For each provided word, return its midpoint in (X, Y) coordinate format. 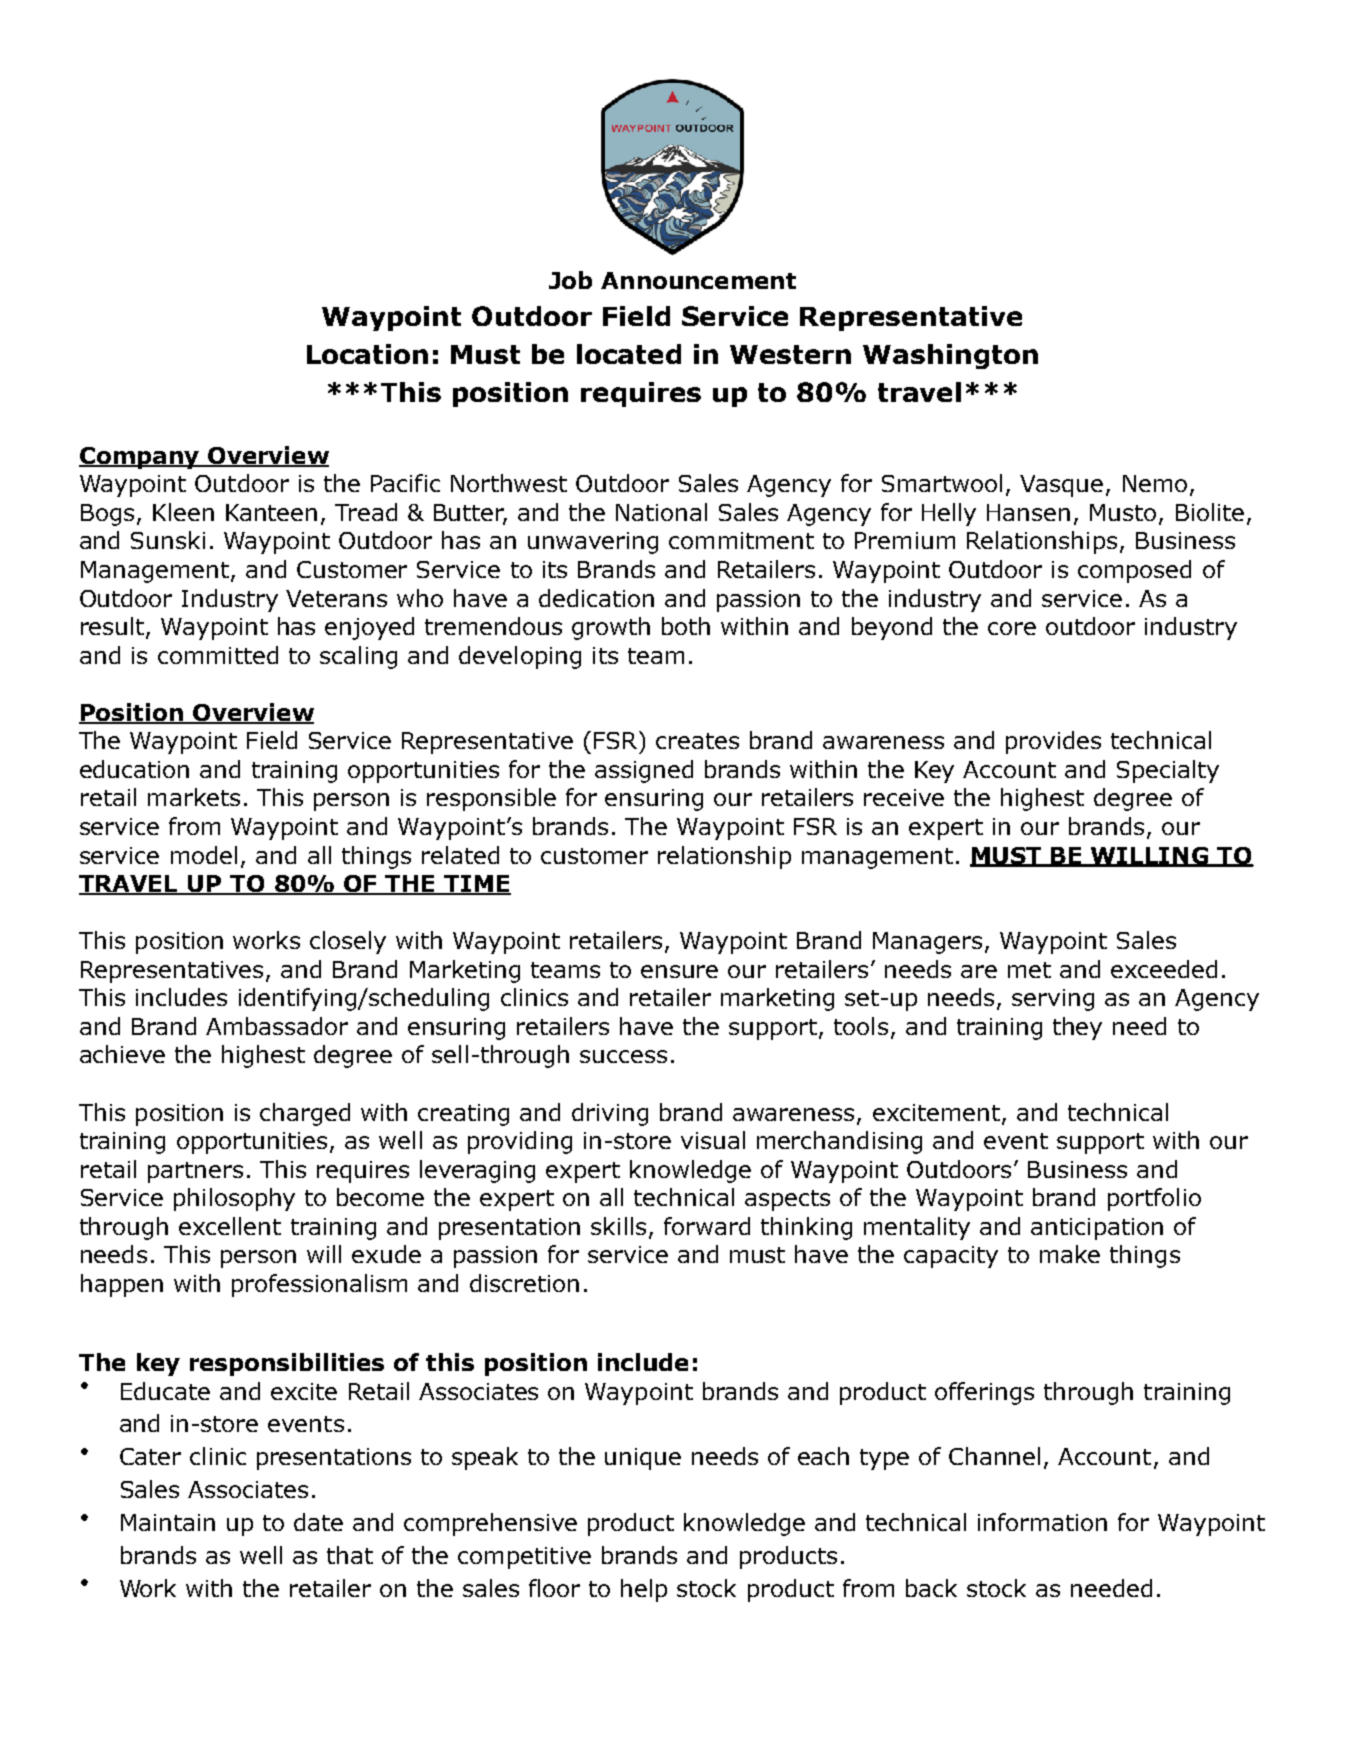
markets (194, 797)
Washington (950, 356)
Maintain (168, 1522)
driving (610, 1114)
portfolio (1154, 1199)
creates (697, 741)
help (644, 1590)
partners (195, 1172)
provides (1053, 742)
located (629, 354)
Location (367, 354)
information (1042, 1522)
